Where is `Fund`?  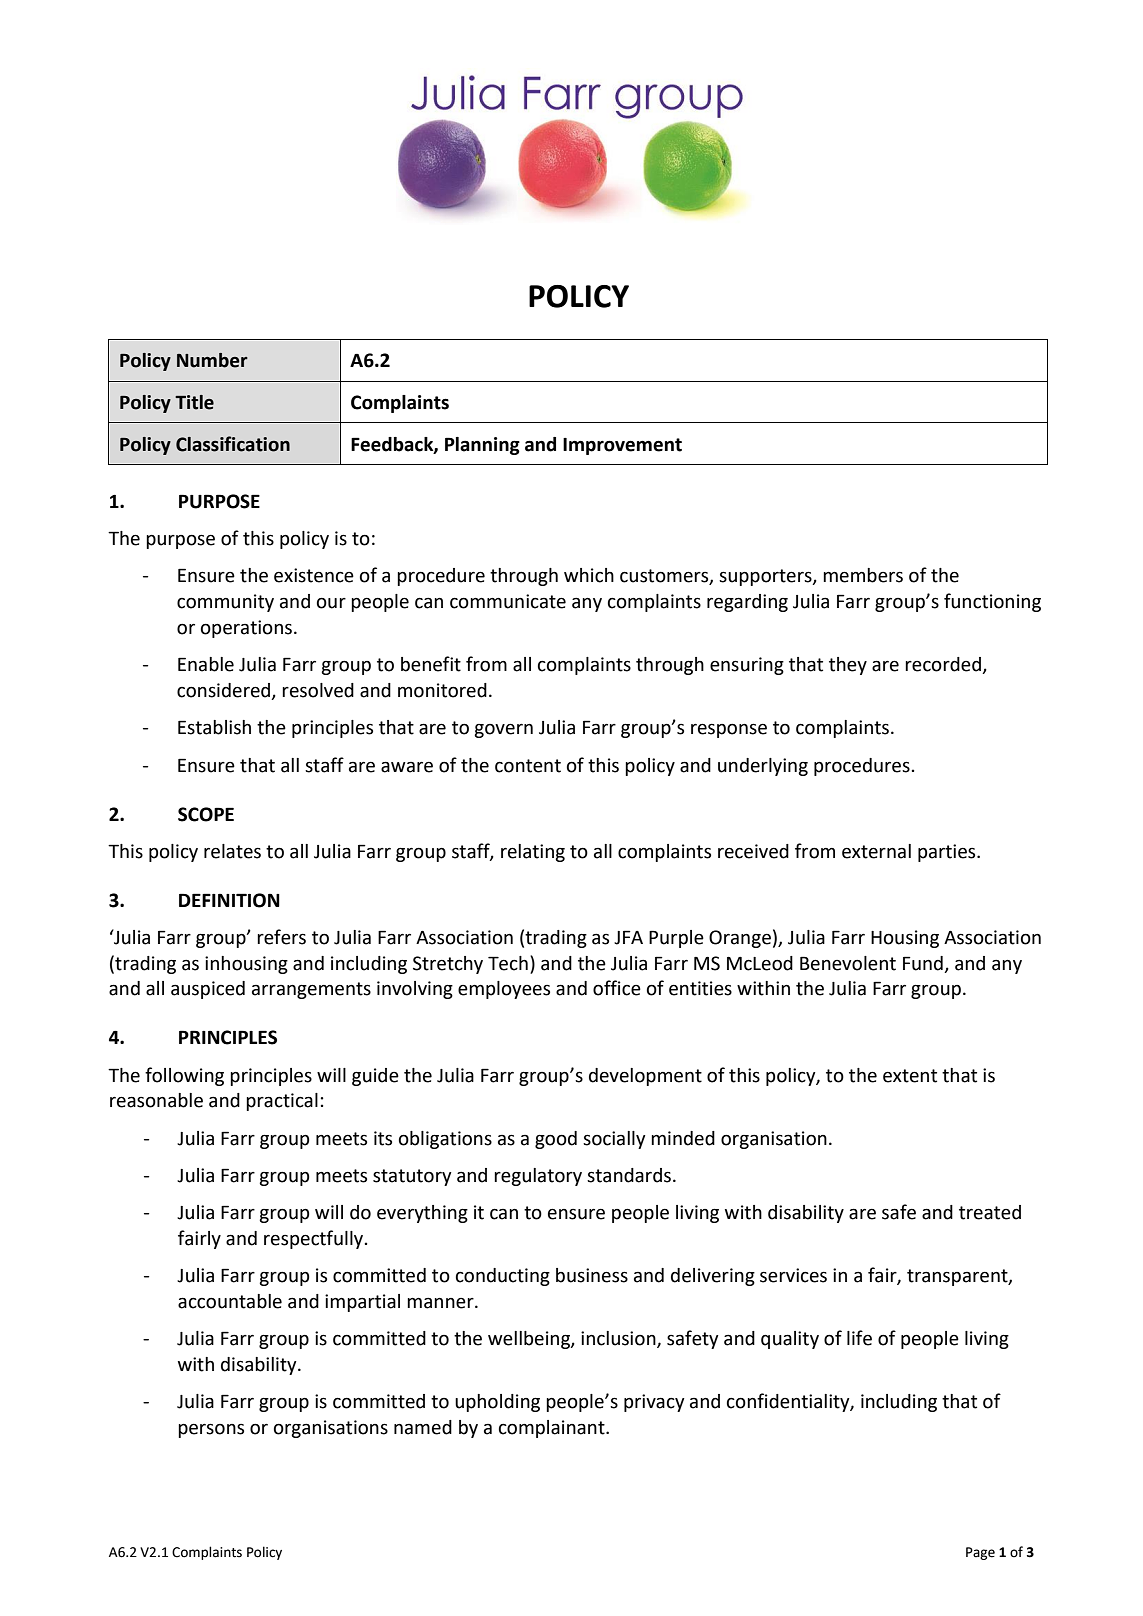 Fund is located at coordinates (923, 963).
